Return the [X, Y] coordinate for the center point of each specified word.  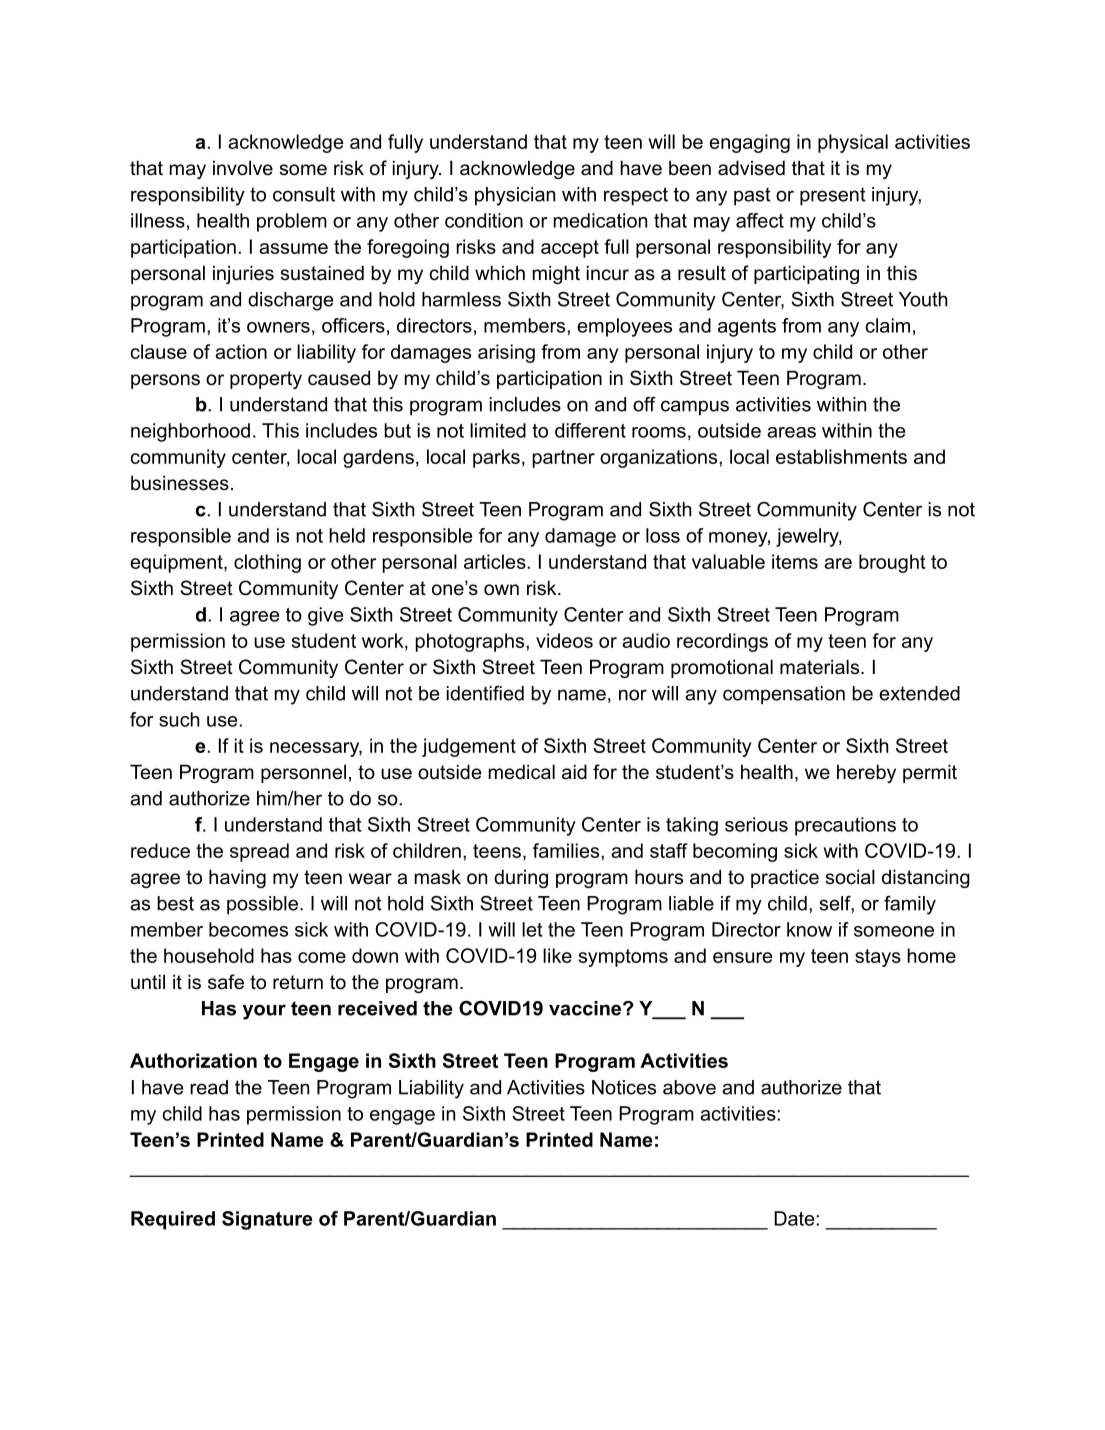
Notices [624, 1087]
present [833, 197]
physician [515, 196]
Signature [267, 1220]
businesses [180, 483]
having [237, 878]
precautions [845, 826]
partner [564, 459]
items [795, 561]
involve [243, 168]
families [567, 850]
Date [795, 1218]
